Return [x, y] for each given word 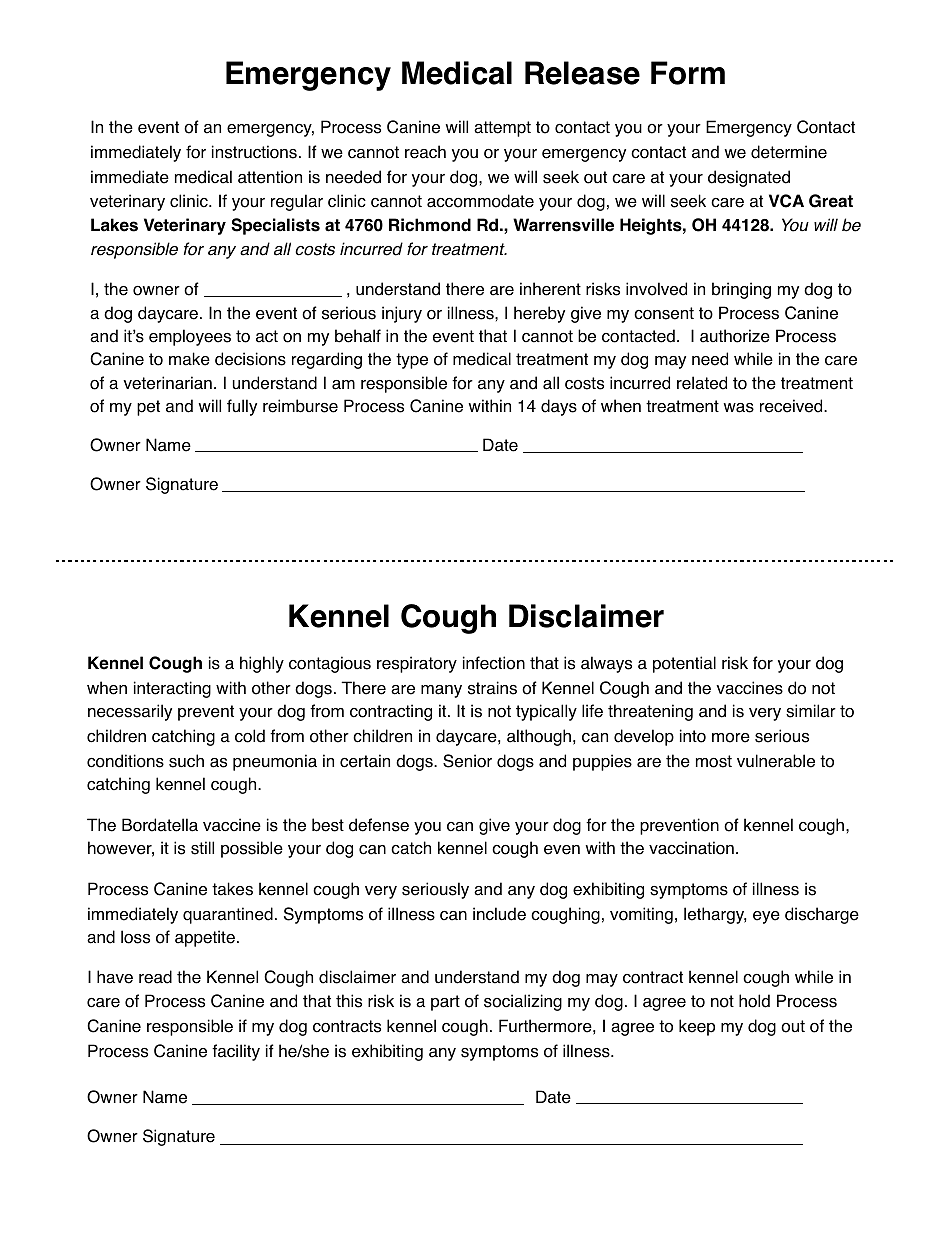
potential [684, 664]
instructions [254, 152]
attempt [502, 129]
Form [688, 73]
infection [494, 663]
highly [262, 664]
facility [236, 1052]
